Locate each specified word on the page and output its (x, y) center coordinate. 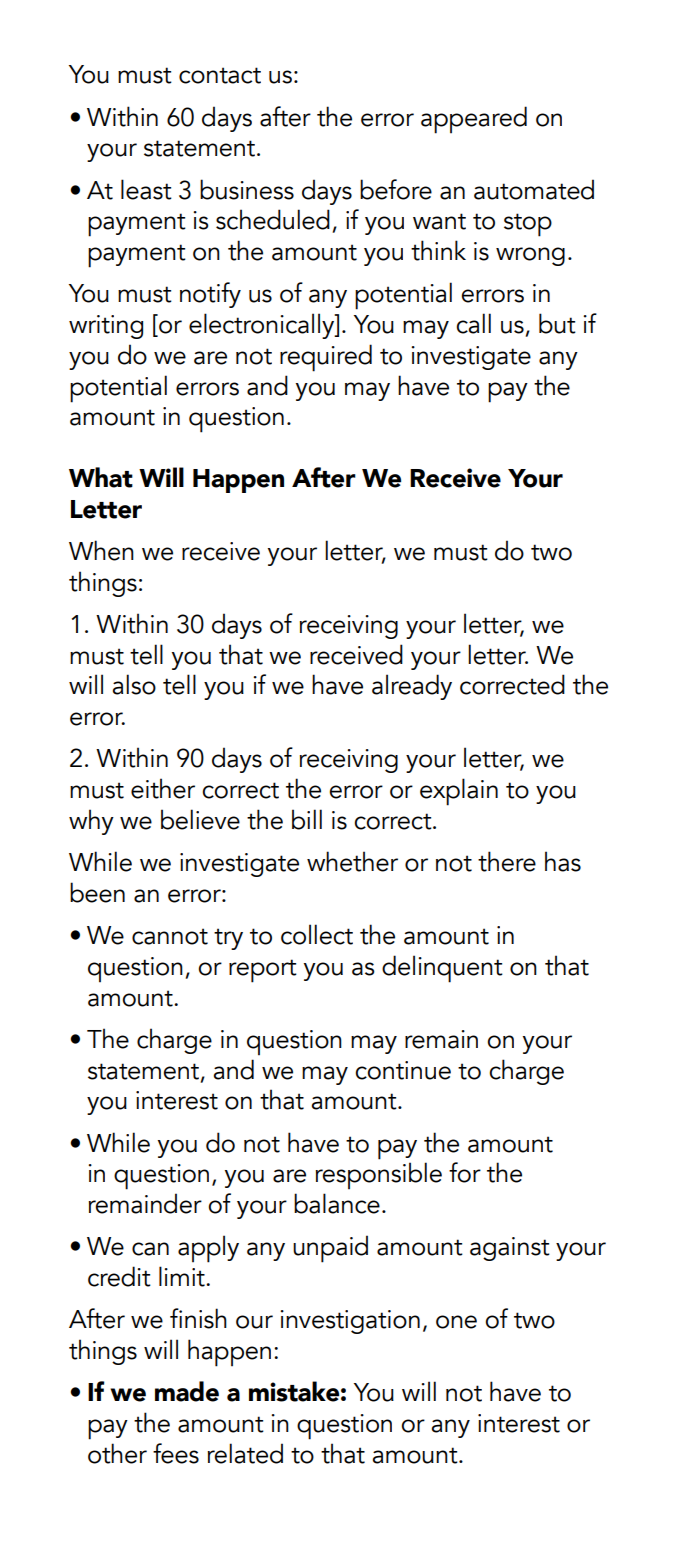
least (146, 189)
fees (176, 1453)
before (396, 189)
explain (459, 792)
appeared (474, 120)
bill (307, 819)
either (163, 788)
